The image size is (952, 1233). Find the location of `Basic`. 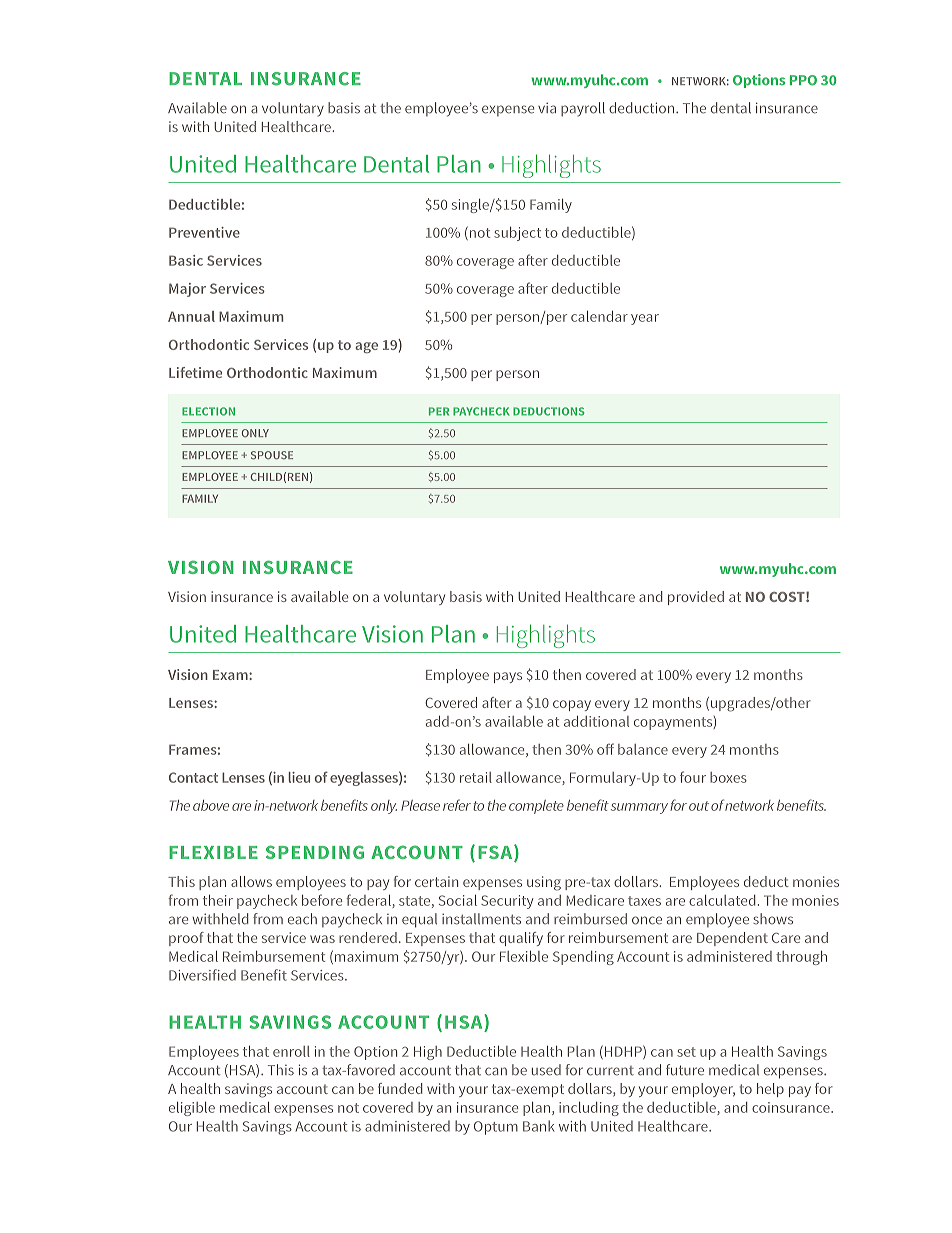

Basic is located at coordinates (186, 260).
